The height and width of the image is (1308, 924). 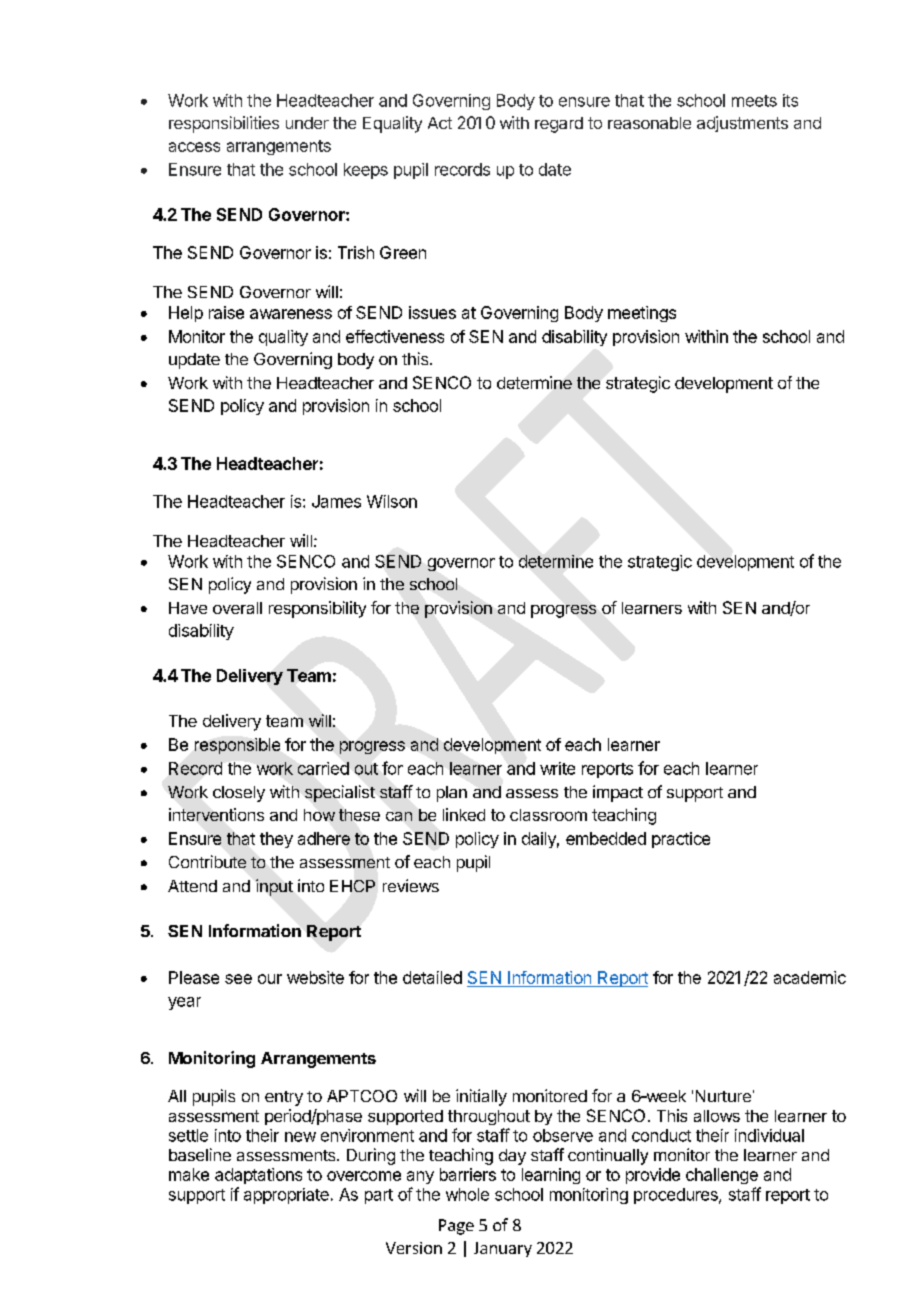 What do you see at coordinates (642, 314) in the image?
I see `meetings` at bounding box center [642, 314].
